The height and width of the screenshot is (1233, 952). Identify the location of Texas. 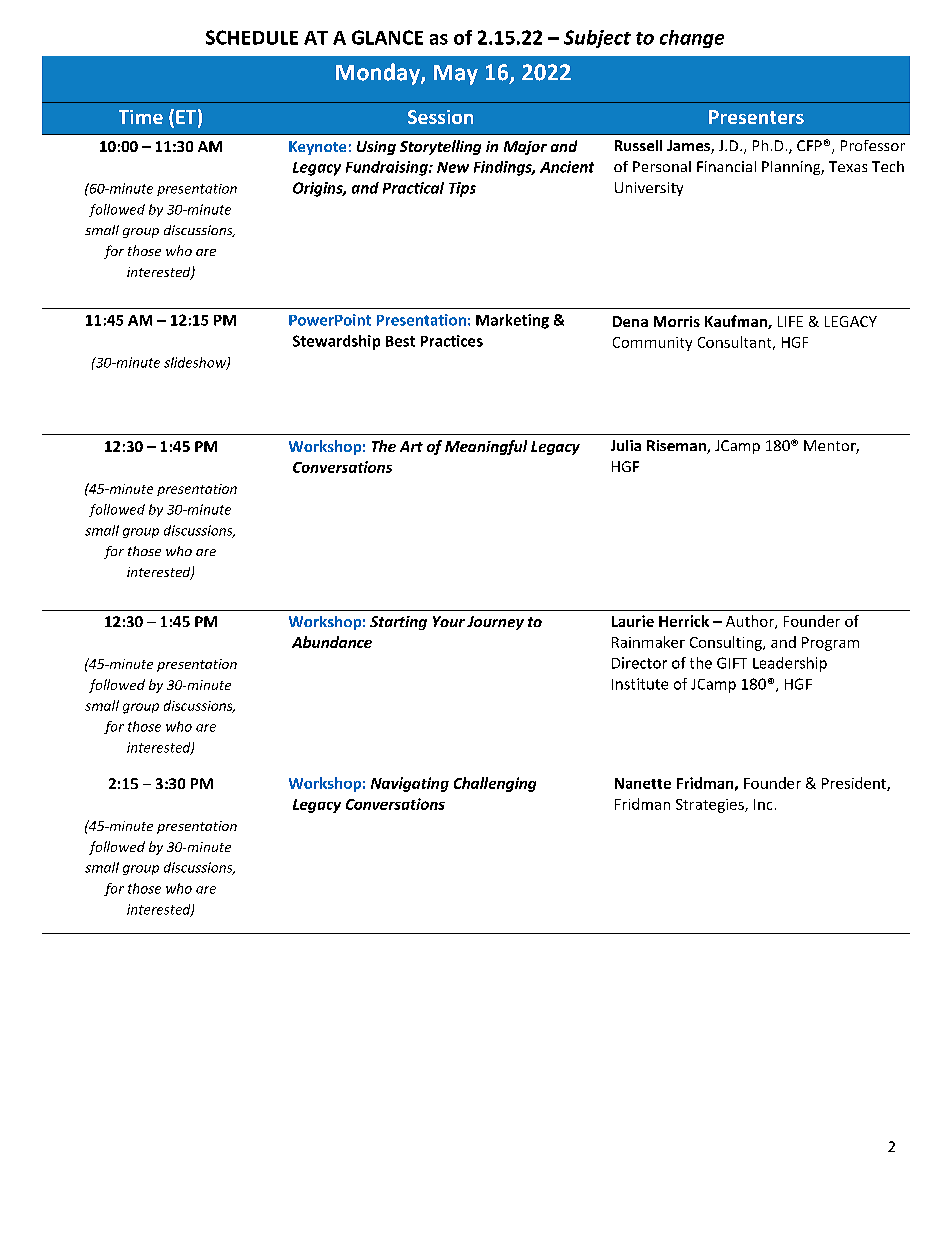
(848, 166).
